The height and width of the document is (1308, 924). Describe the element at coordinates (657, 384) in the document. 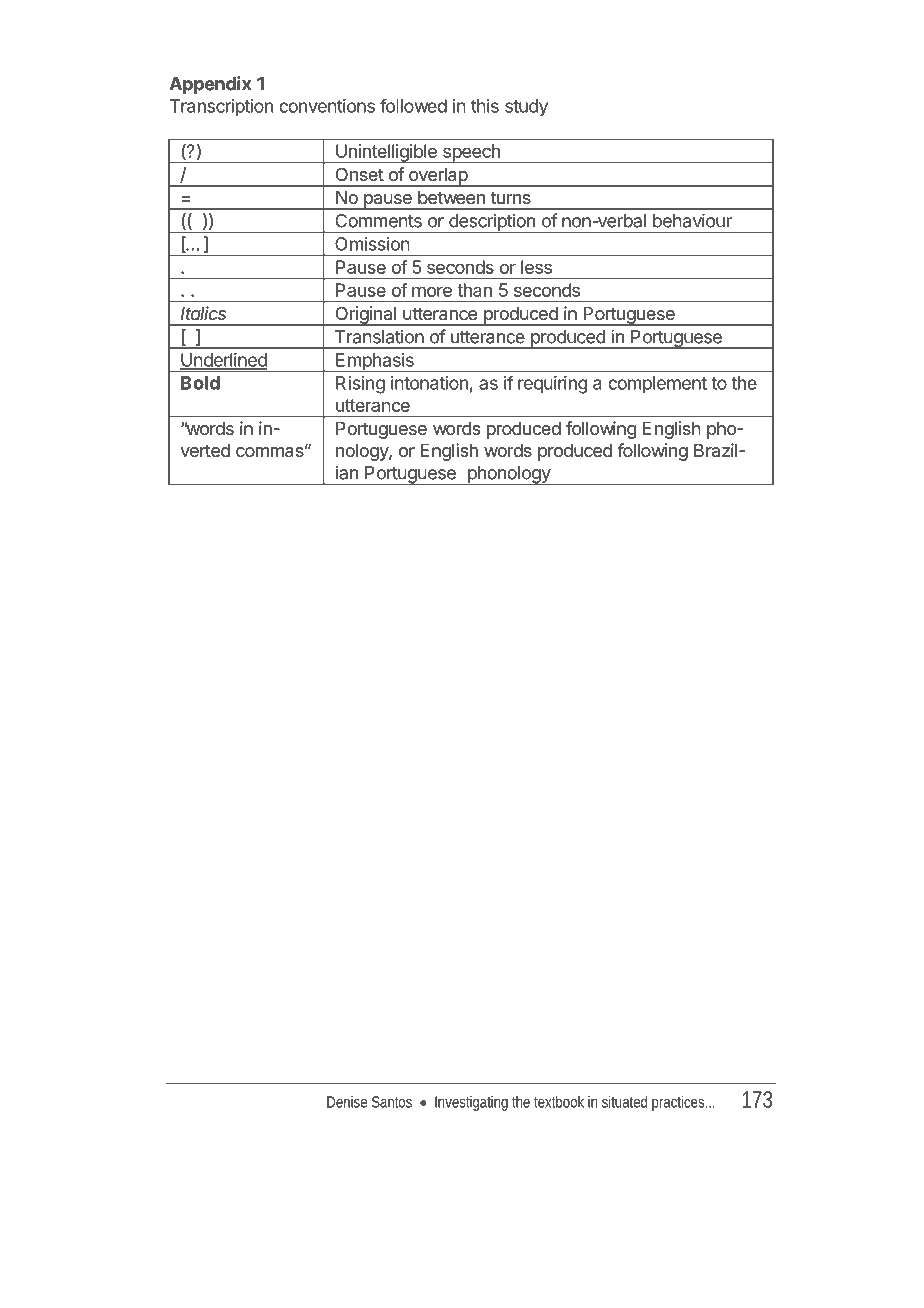

I see `complement` at that location.
